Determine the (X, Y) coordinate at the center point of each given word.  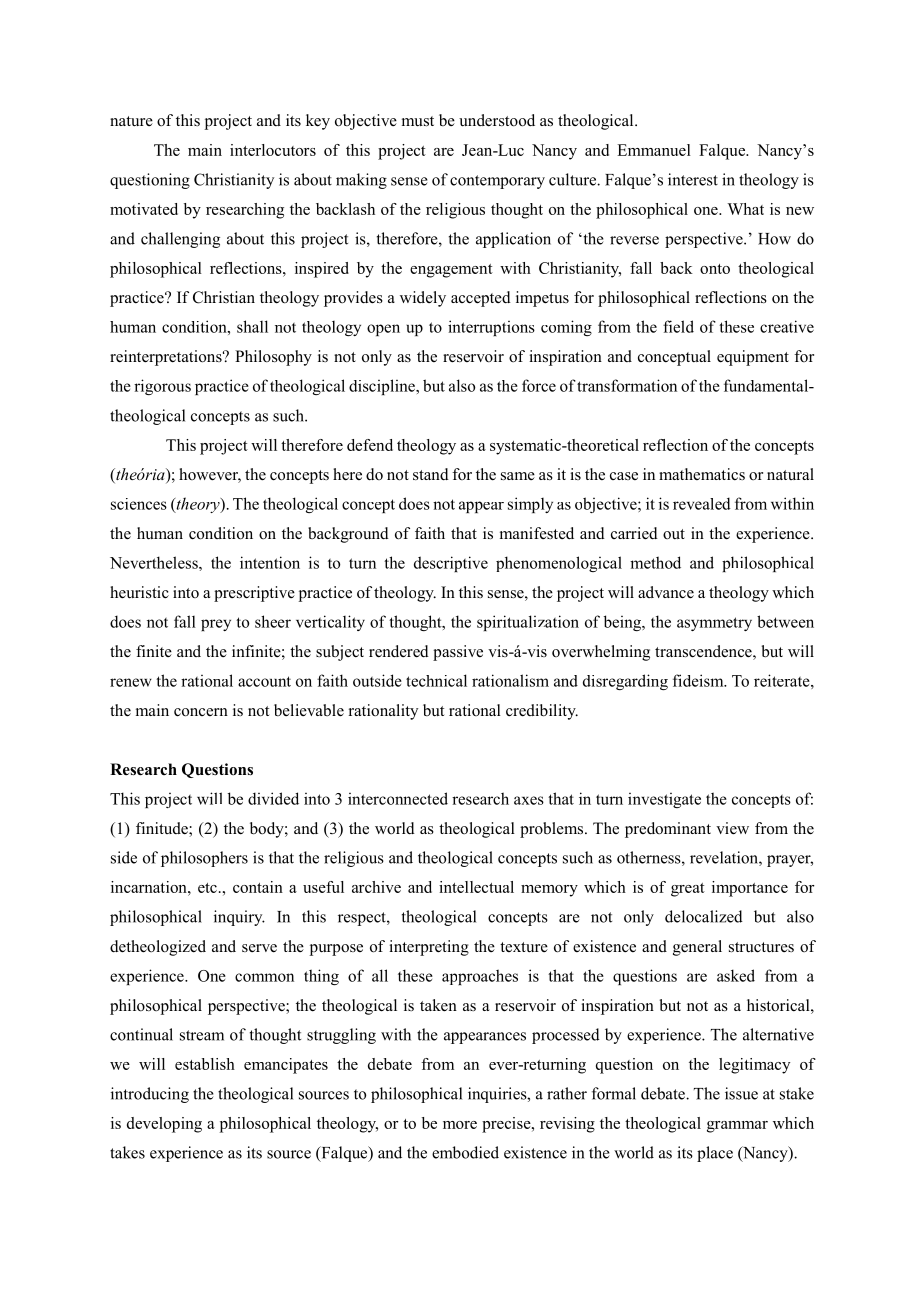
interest (693, 179)
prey (216, 625)
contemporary (497, 182)
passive (458, 653)
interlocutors (273, 150)
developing (164, 1125)
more (460, 1125)
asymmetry (714, 624)
